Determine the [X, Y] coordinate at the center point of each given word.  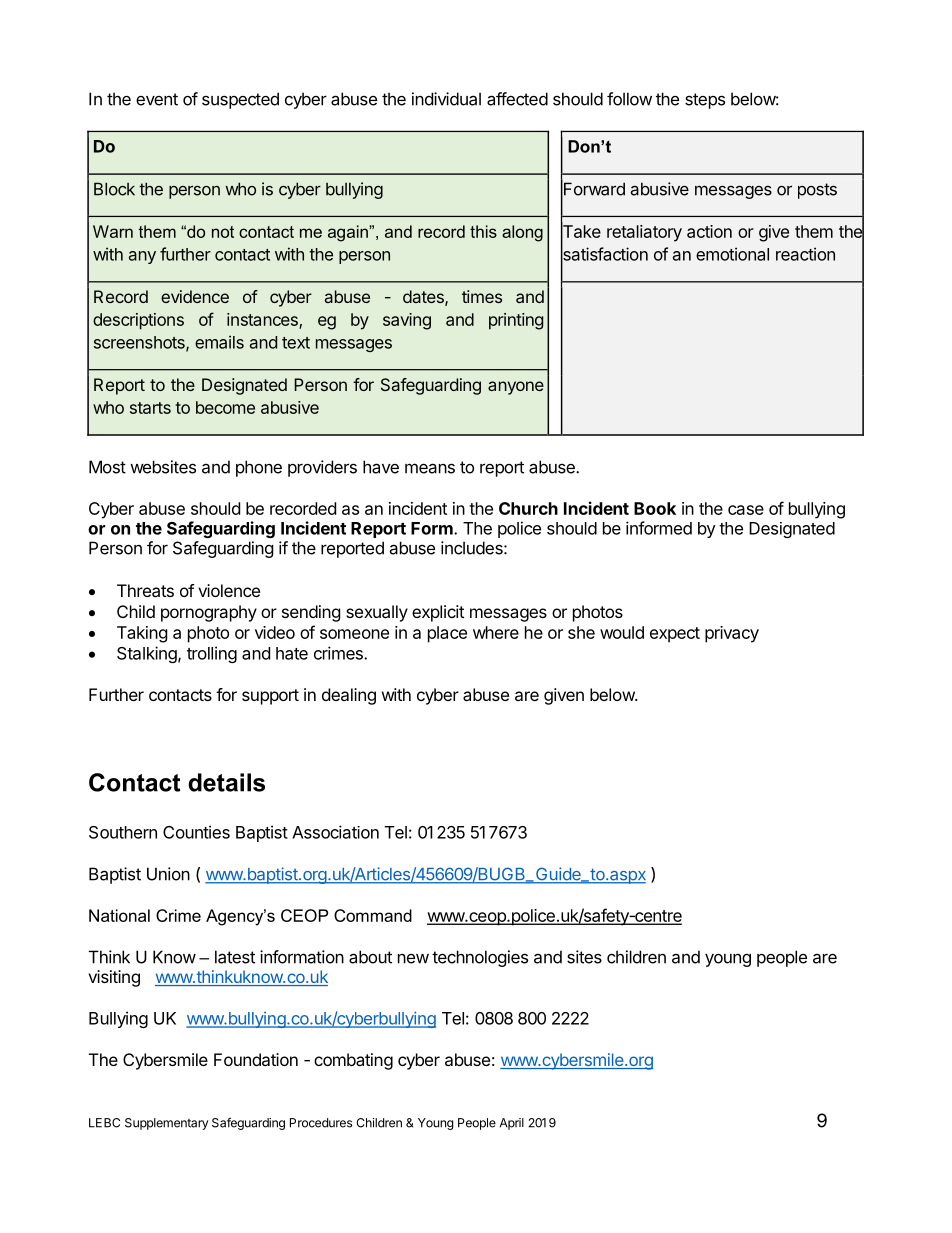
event [157, 99]
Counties [196, 832]
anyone [516, 388]
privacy [732, 634]
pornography [209, 613]
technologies [480, 958]
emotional [732, 254]
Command [373, 915]
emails [219, 342]
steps [705, 101]
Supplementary [167, 1124]
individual [446, 99]
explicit [438, 613]
